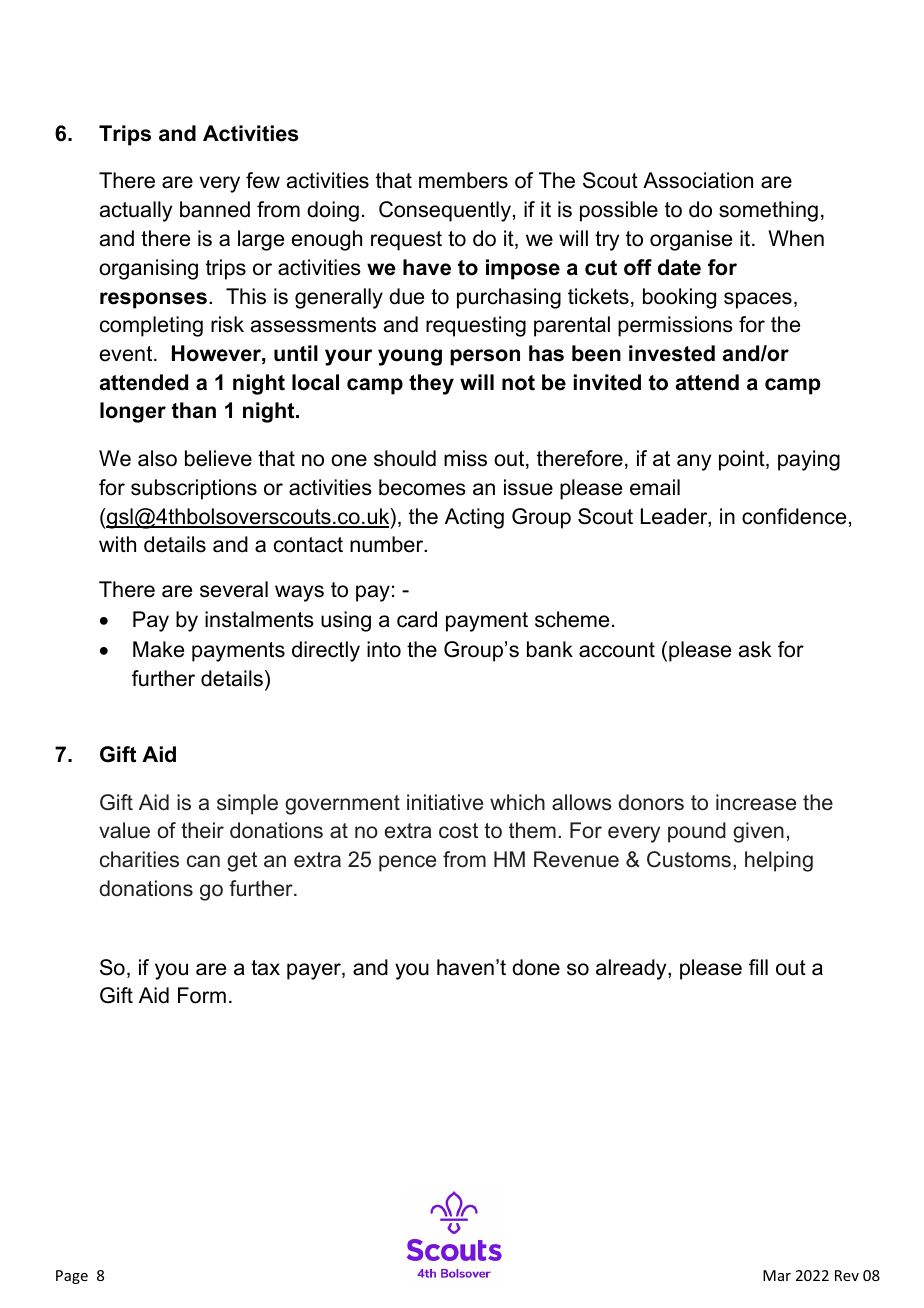 Image resolution: width=924 pixels, height=1308 pixels. Describe the element at coordinates (794, 516) in the image. I see `confidence` at that location.
